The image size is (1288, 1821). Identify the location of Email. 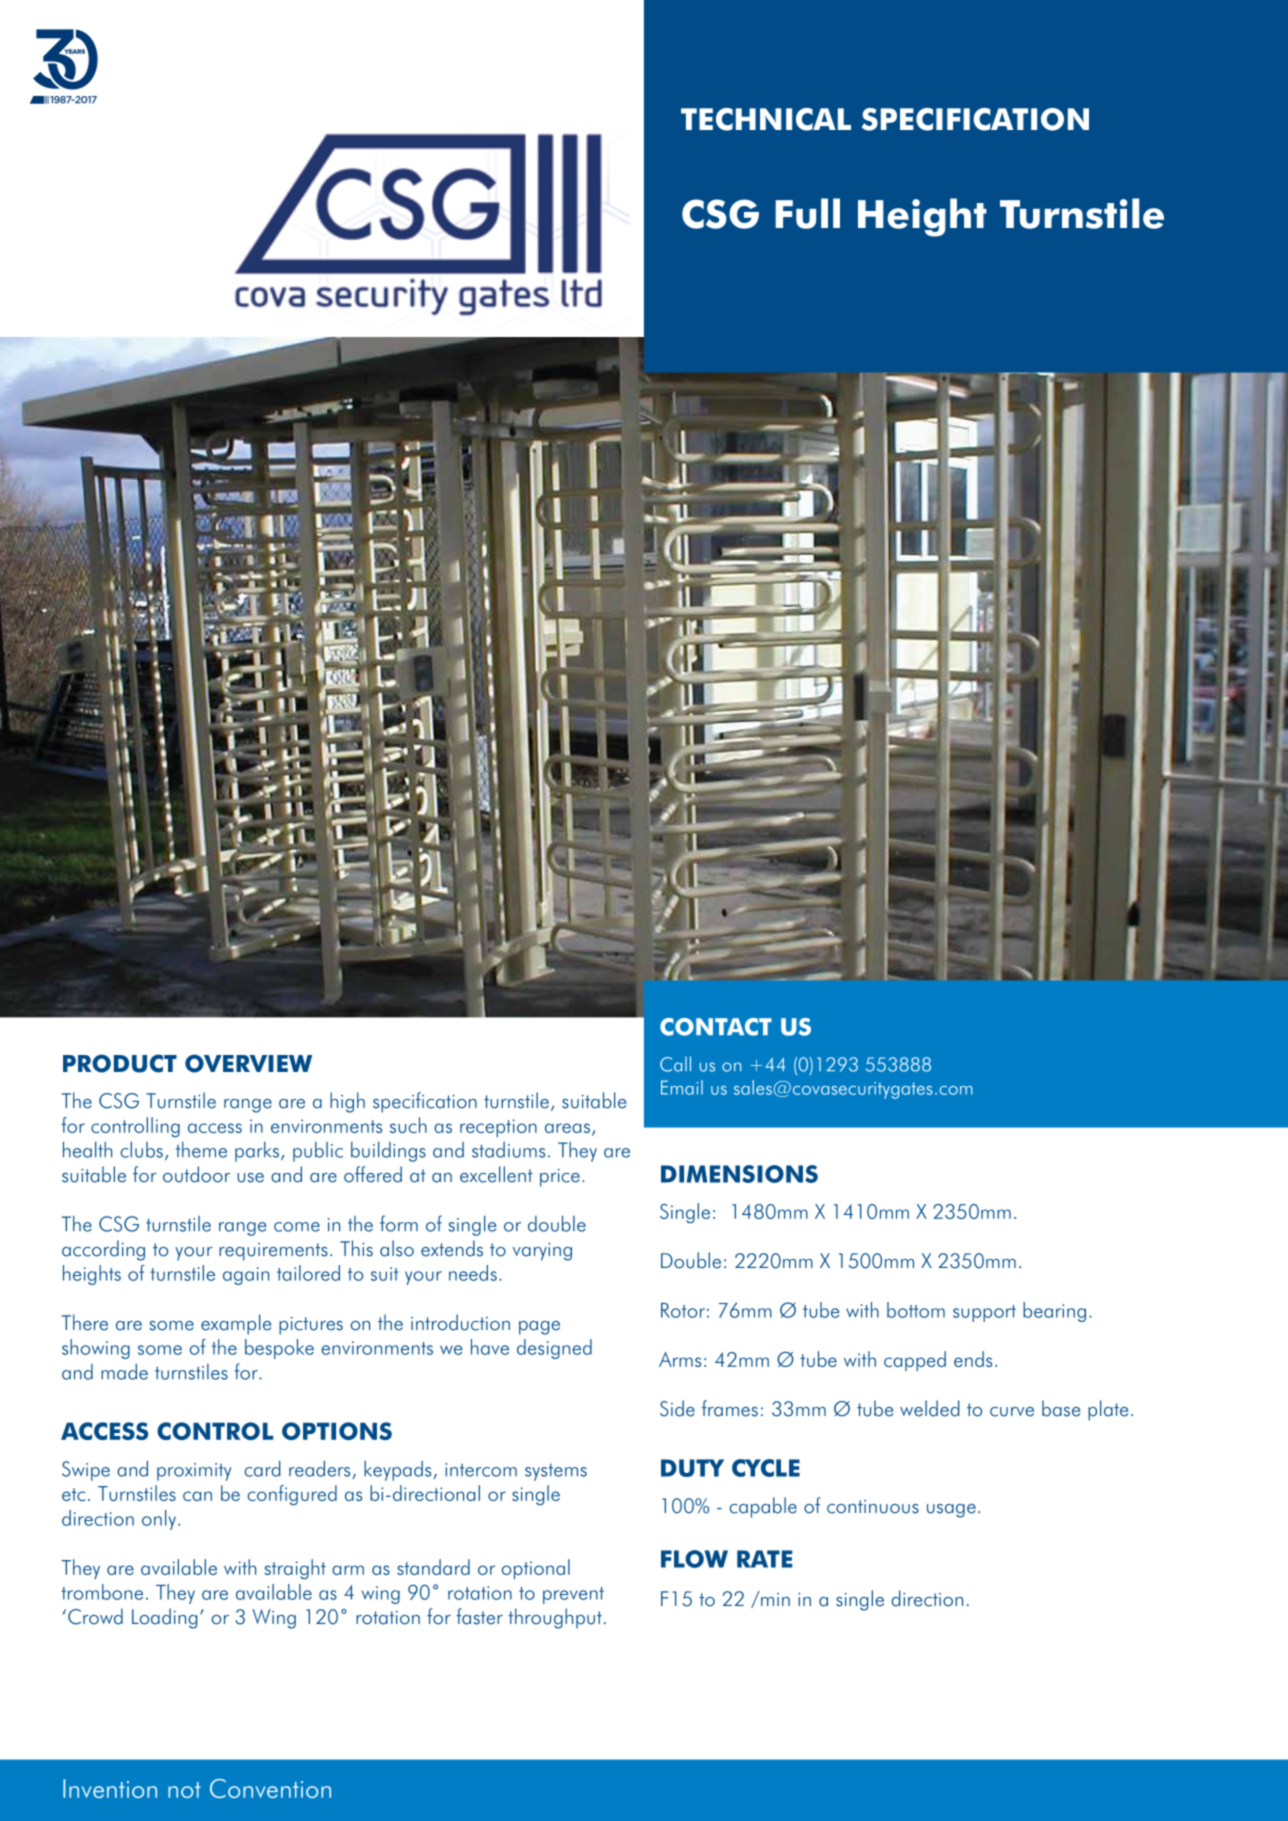
(682, 1087).
